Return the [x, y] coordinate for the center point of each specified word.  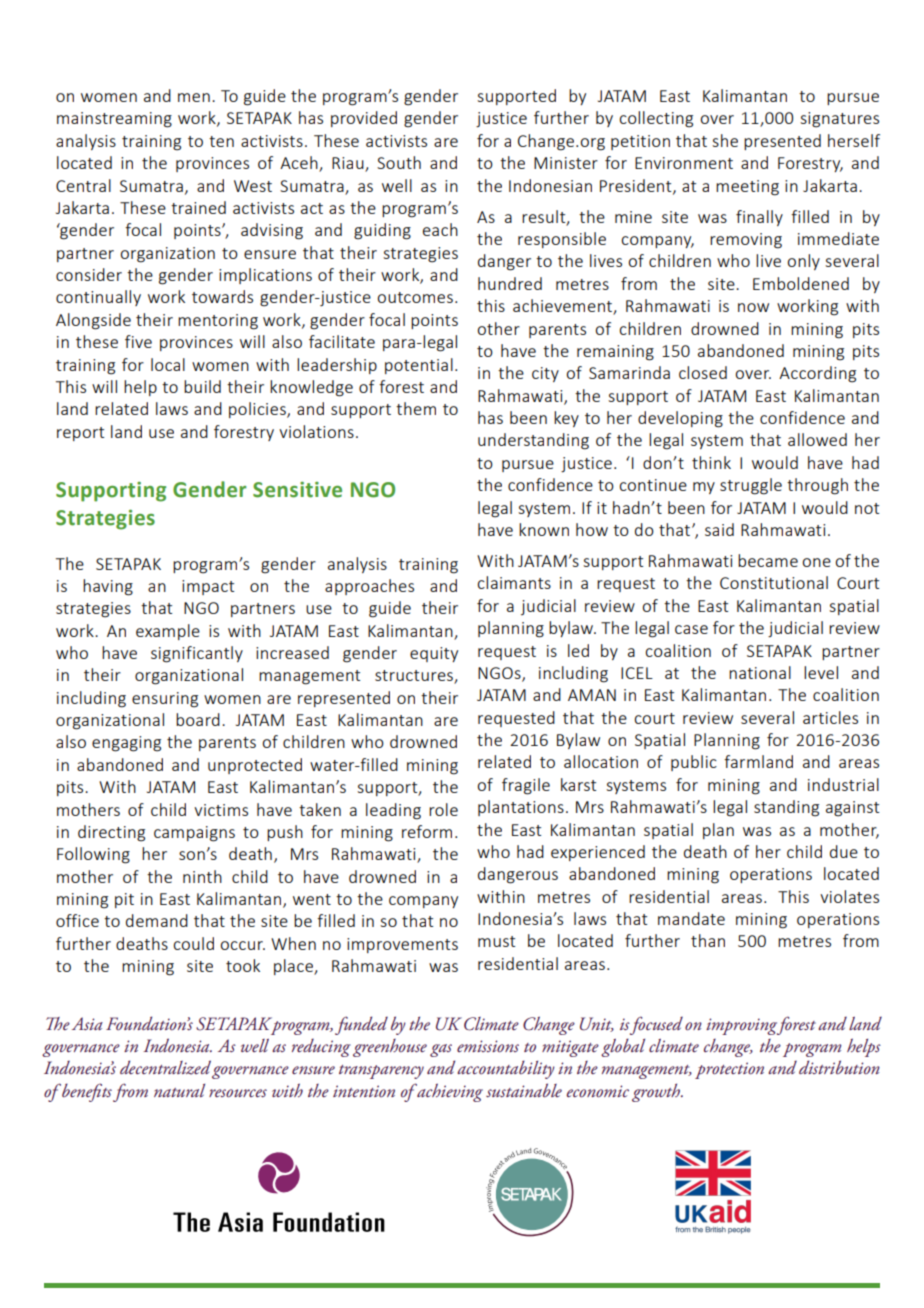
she [725, 140]
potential [419, 366]
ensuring [165, 700]
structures [415, 677]
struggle [751, 486]
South [399, 162]
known [544, 529]
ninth [202, 876]
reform [427, 831]
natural [179, 1090]
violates [849, 896]
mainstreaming [114, 120]
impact [208, 587]
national [760, 672]
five [138, 341]
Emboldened [801, 283]
